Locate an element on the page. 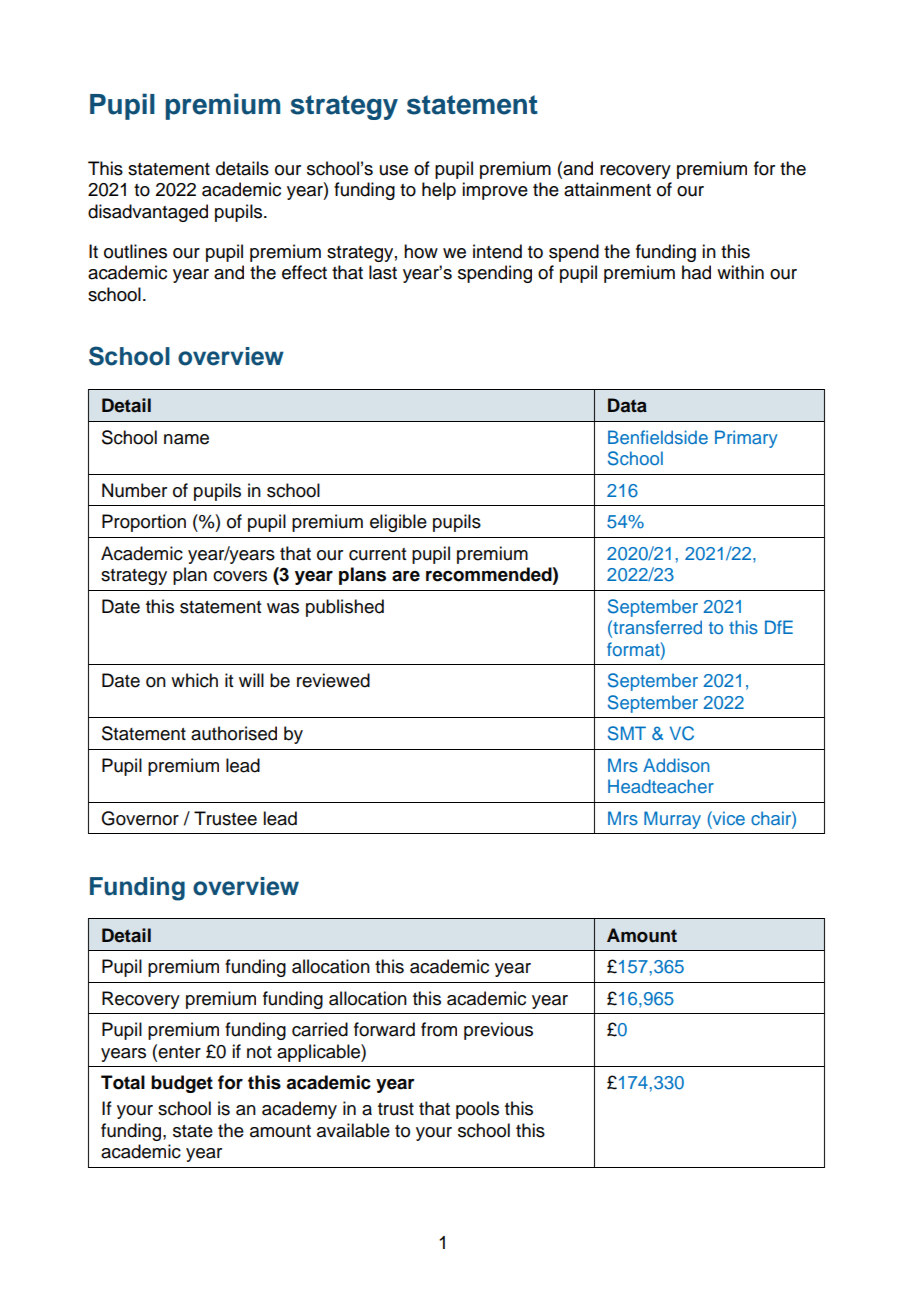  budget is located at coordinates (182, 1084).
